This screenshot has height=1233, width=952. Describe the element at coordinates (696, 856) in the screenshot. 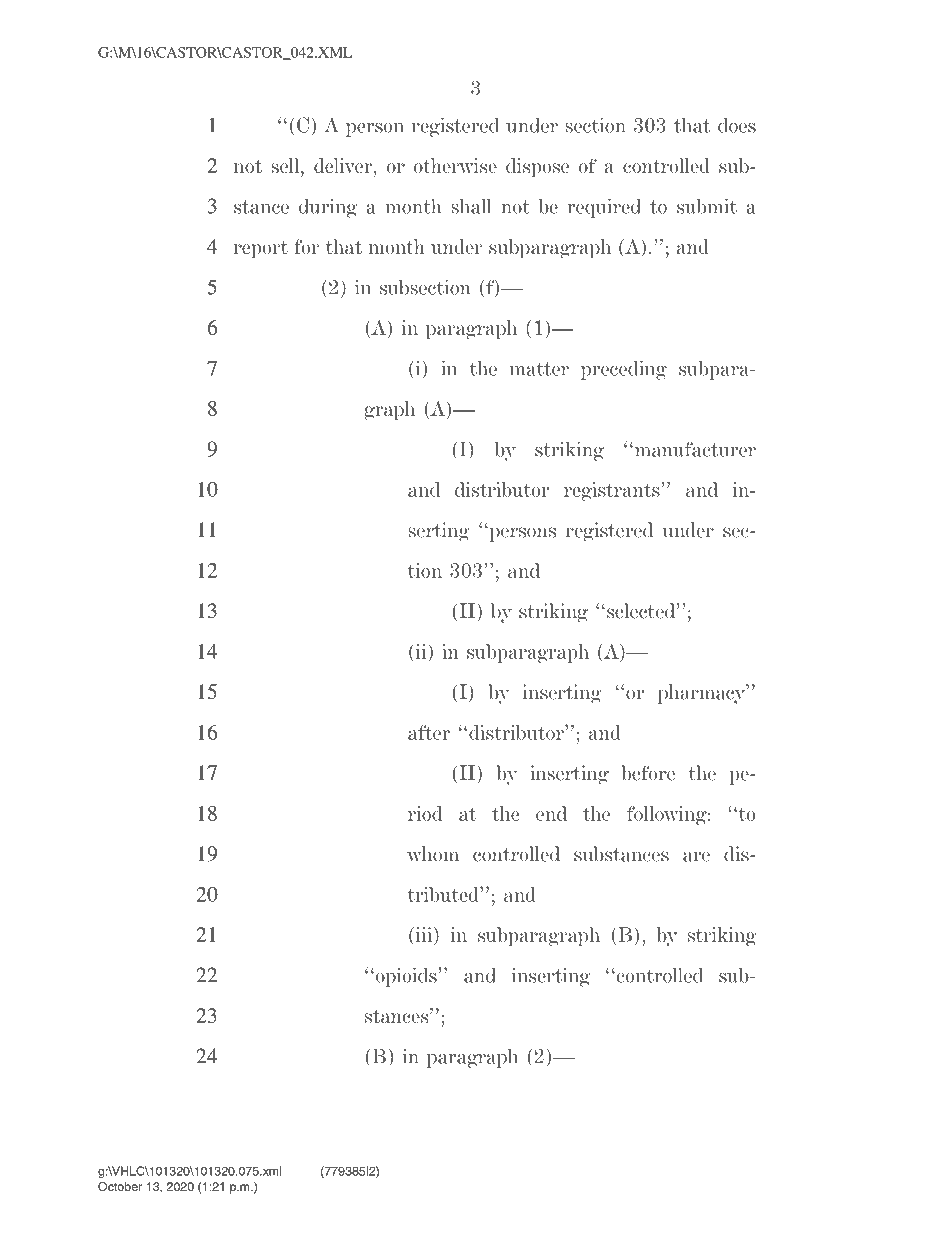

I see `are` at that location.
